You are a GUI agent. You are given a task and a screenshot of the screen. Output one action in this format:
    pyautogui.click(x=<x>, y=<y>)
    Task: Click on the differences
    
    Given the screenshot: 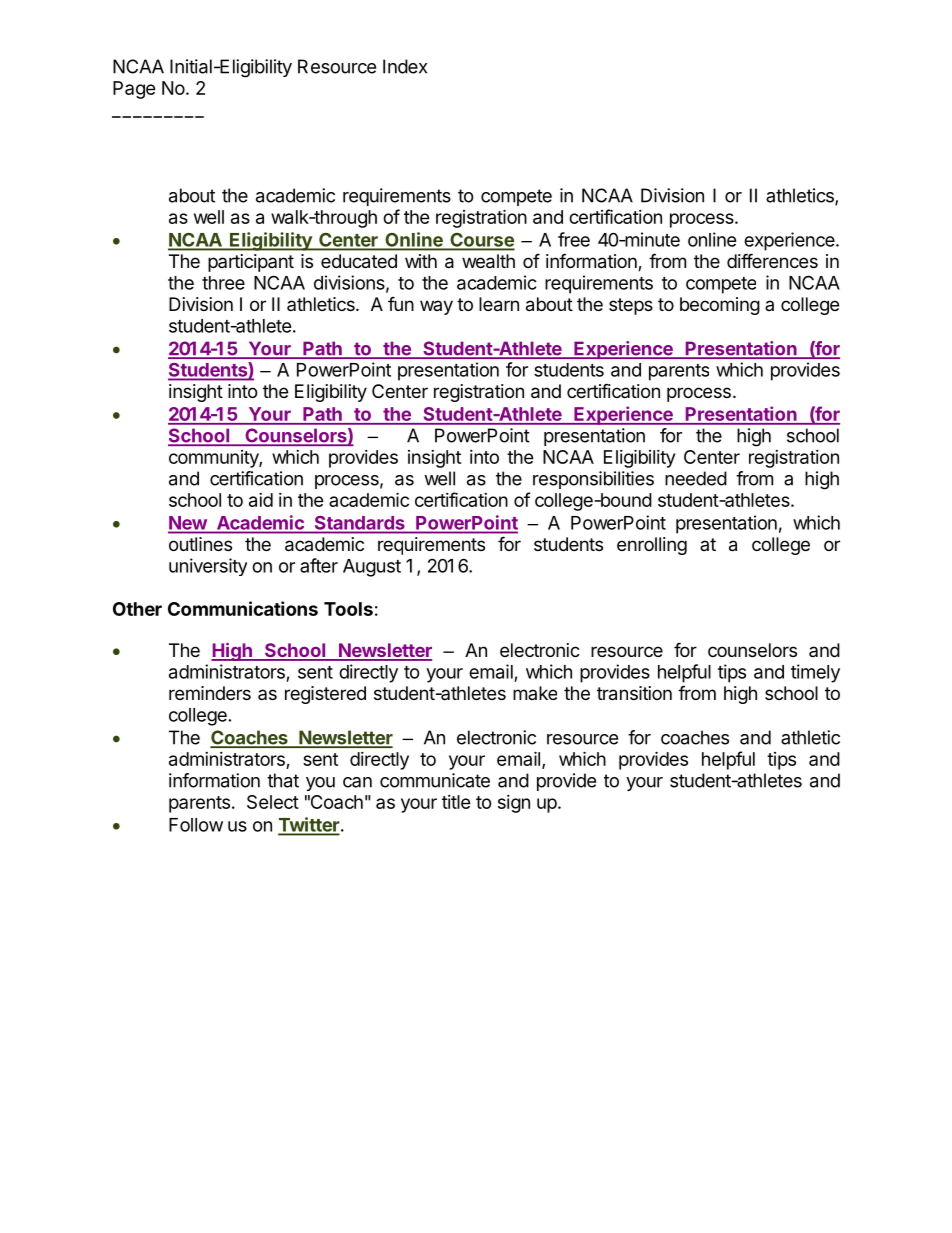 What is the action you would take?
    pyautogui.click(x=772, y=260)
